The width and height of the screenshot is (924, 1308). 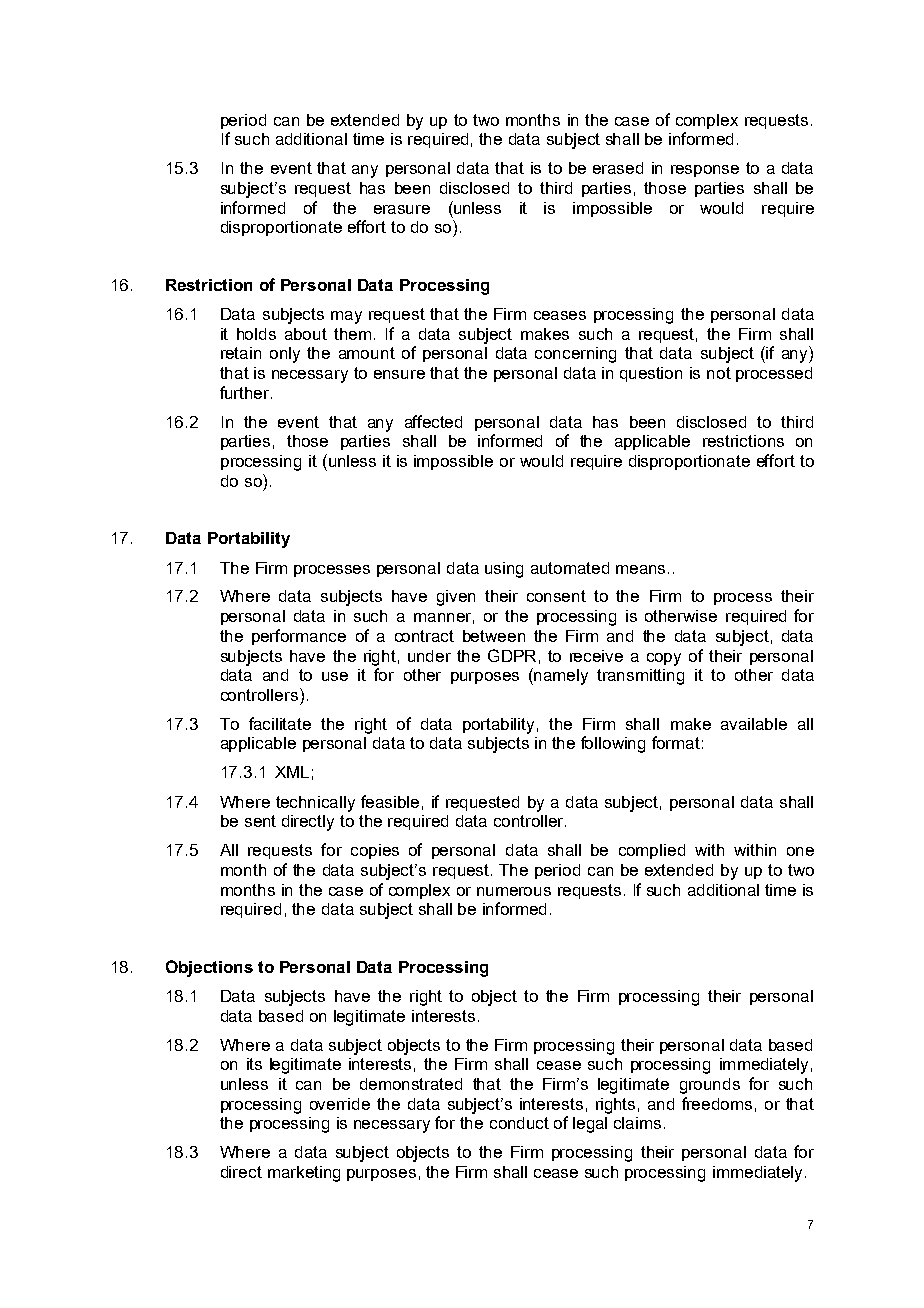 I want to click on erasure, so click(x=402, y=209).
